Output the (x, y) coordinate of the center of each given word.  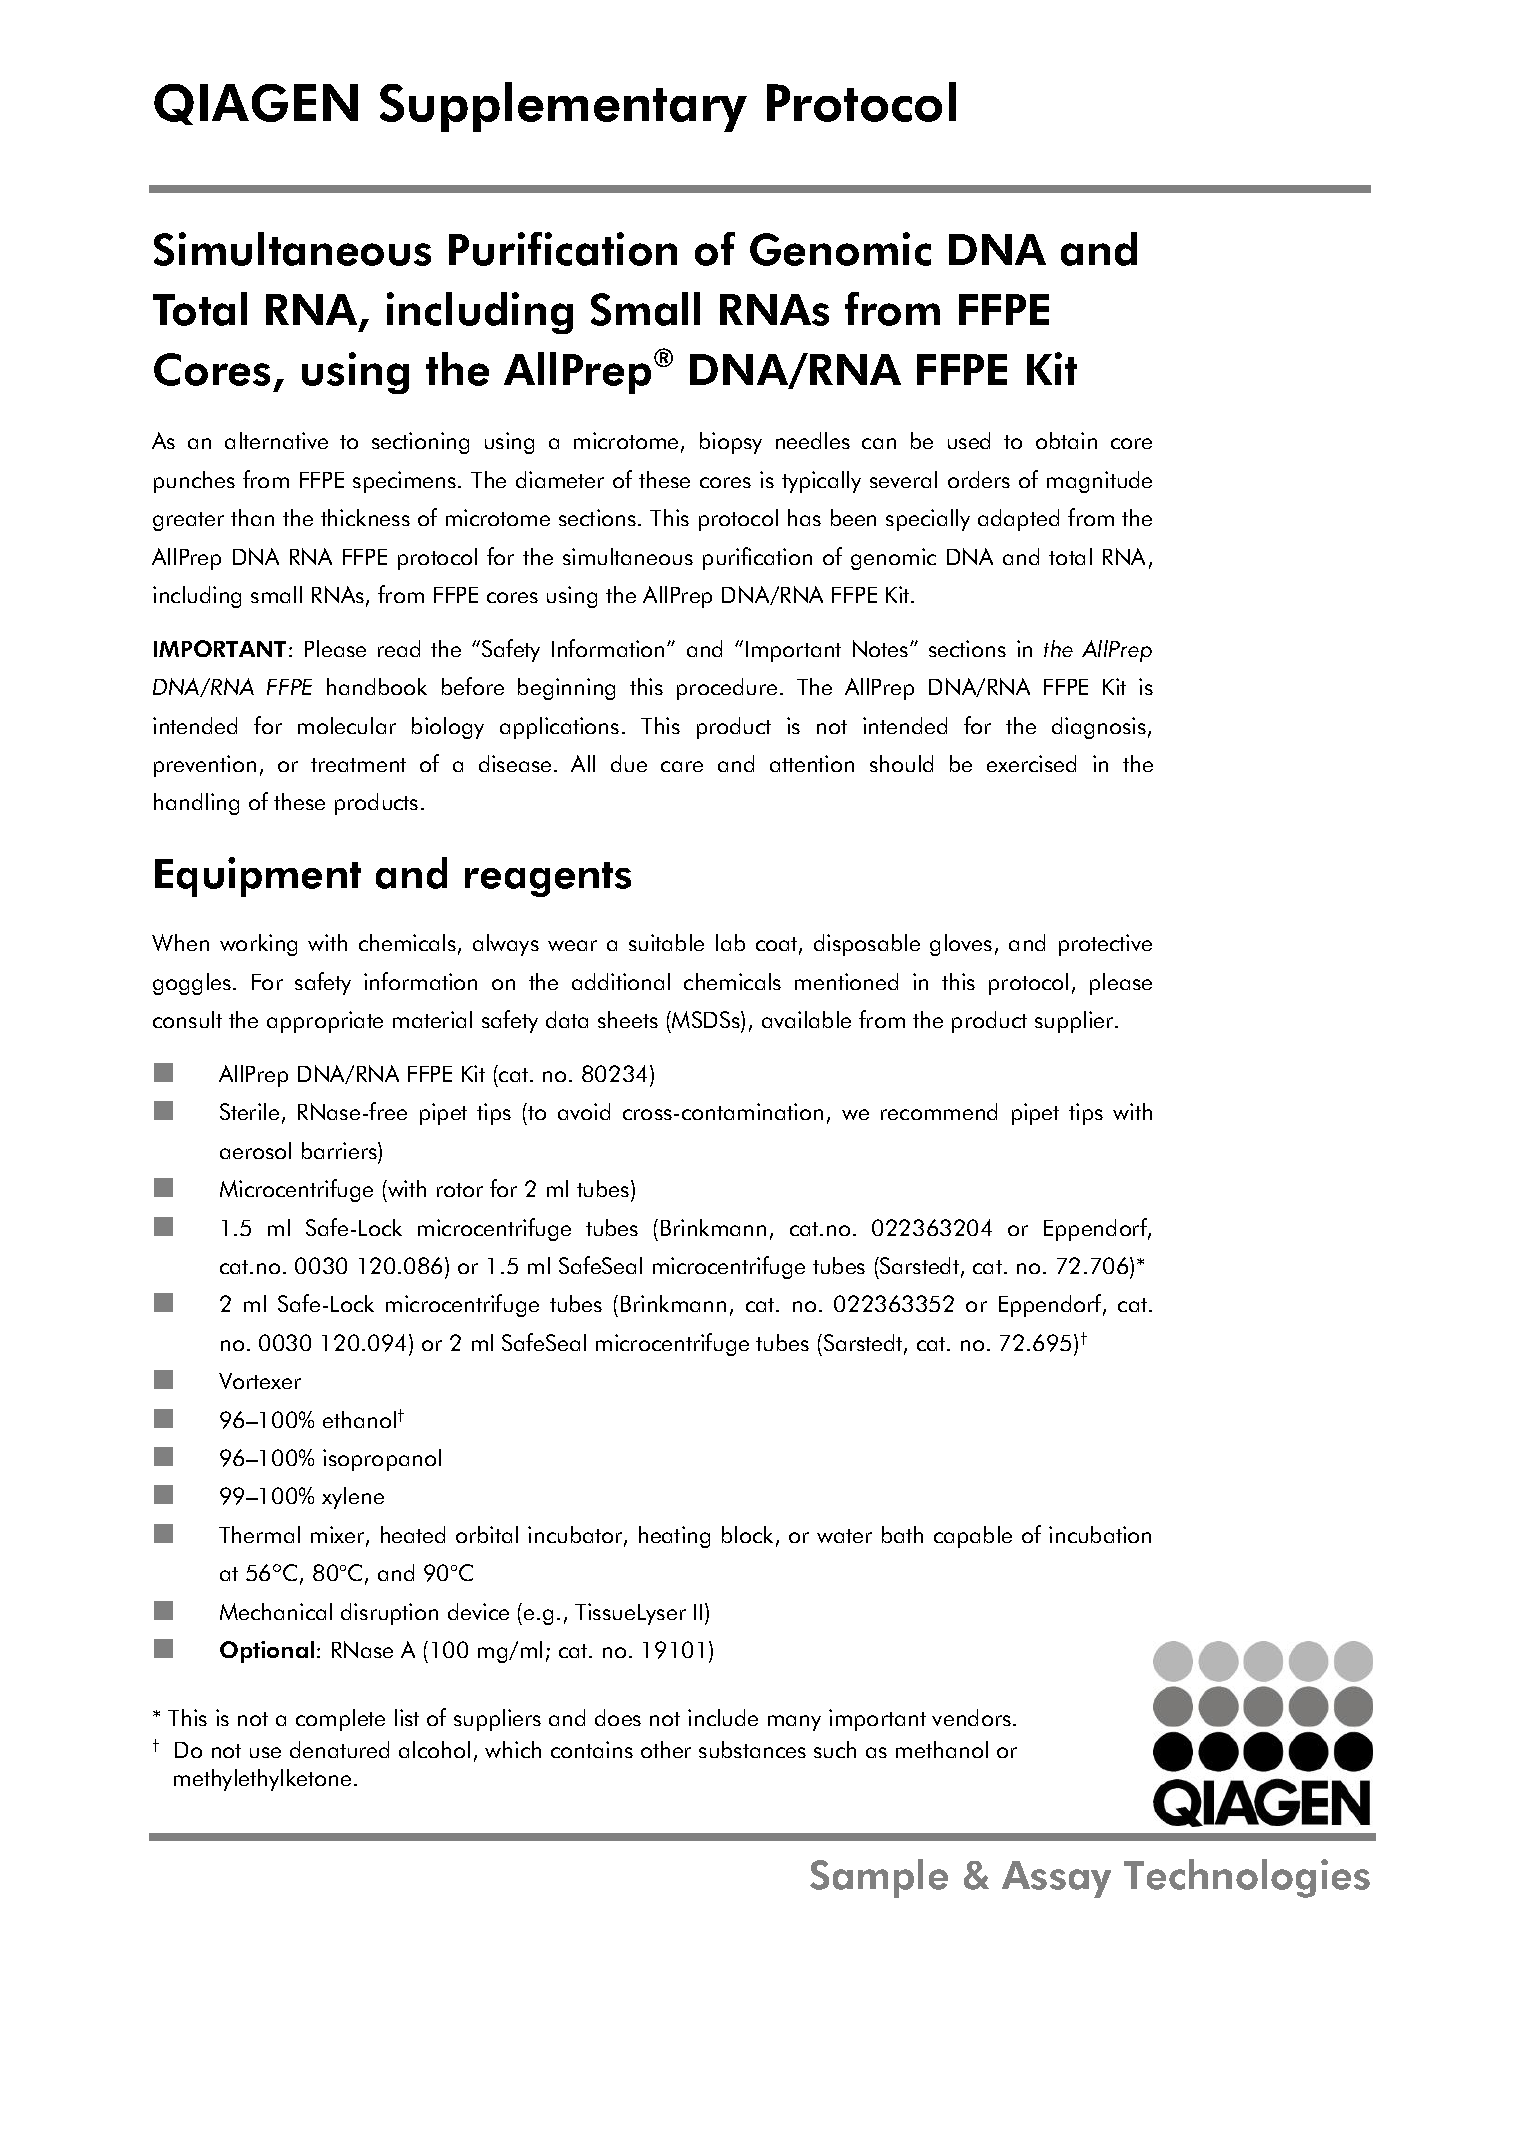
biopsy (731, 443)
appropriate (325, 1022)
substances (752, 1749)
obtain (1066, 440)
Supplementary (563, 107)
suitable (666, 942)
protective (1105, 945)
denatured (339, 1749)
